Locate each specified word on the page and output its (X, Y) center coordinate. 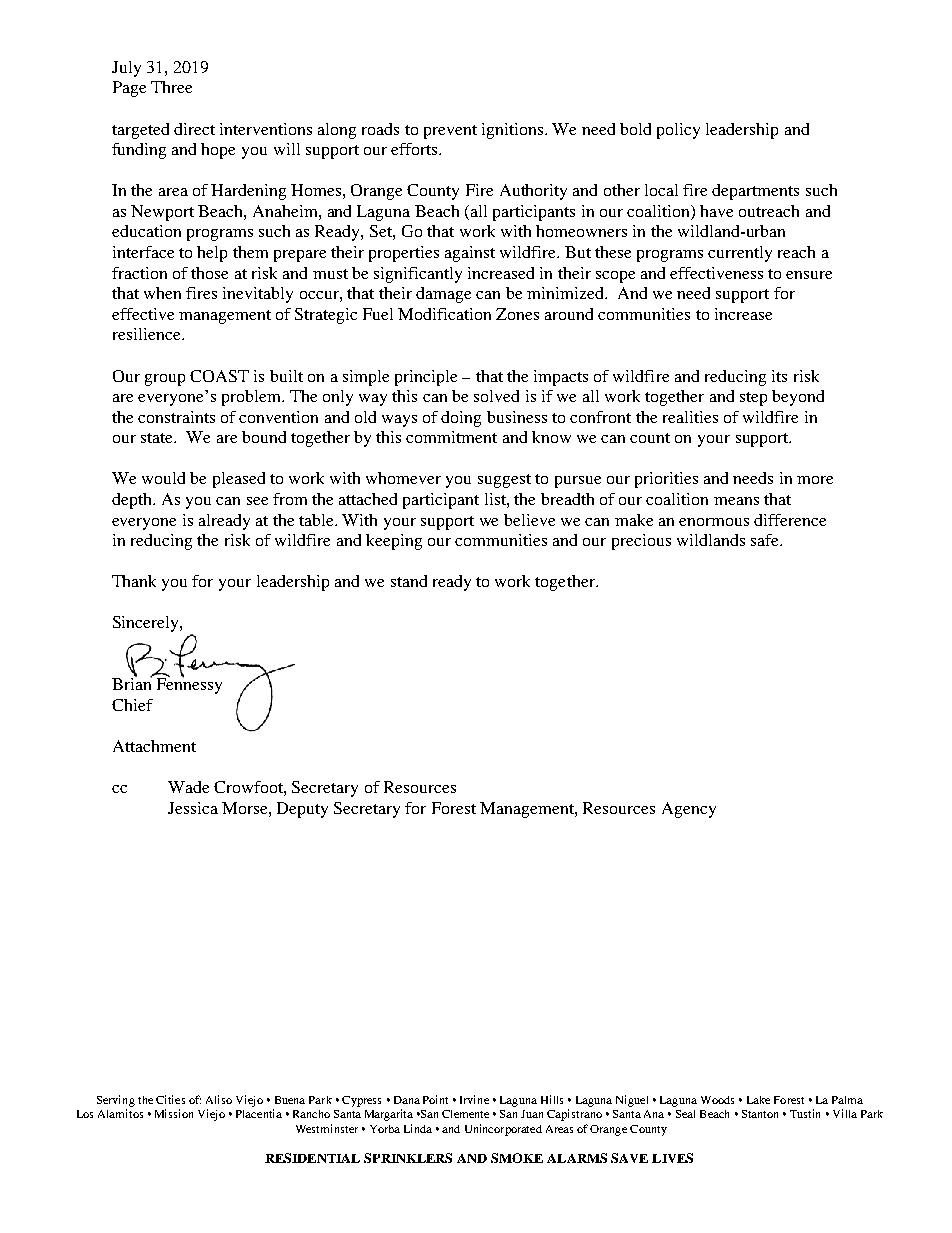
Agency (689, 810)
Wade (188, 787)
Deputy (302, 810)
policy (678, 131)
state (158, 438)
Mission (174, 1113)
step (753, 399)
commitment (451, 437)
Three (171, 87)
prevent (450, 132)
